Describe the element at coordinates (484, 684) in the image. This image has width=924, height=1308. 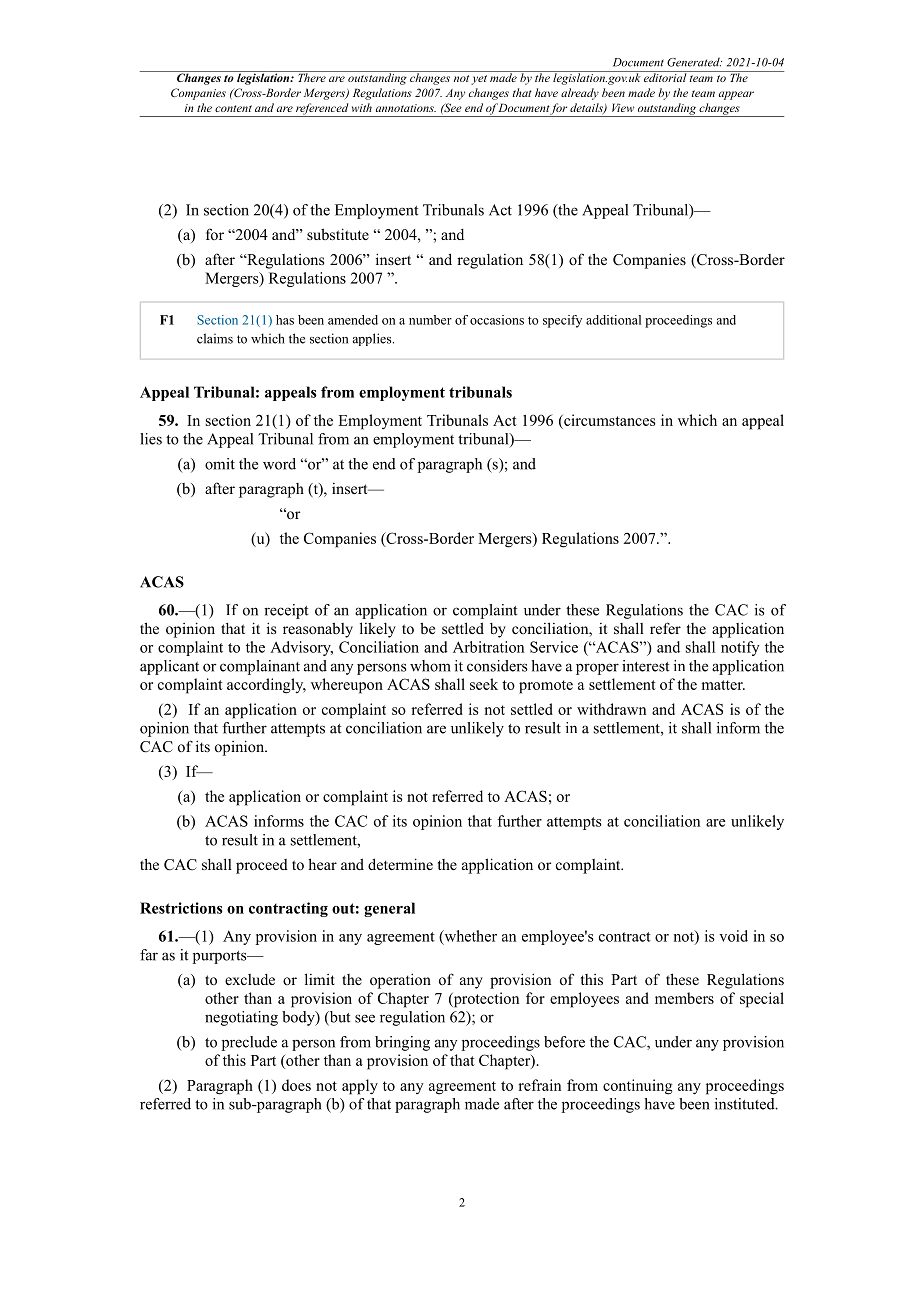
I see `seek` at that location.
